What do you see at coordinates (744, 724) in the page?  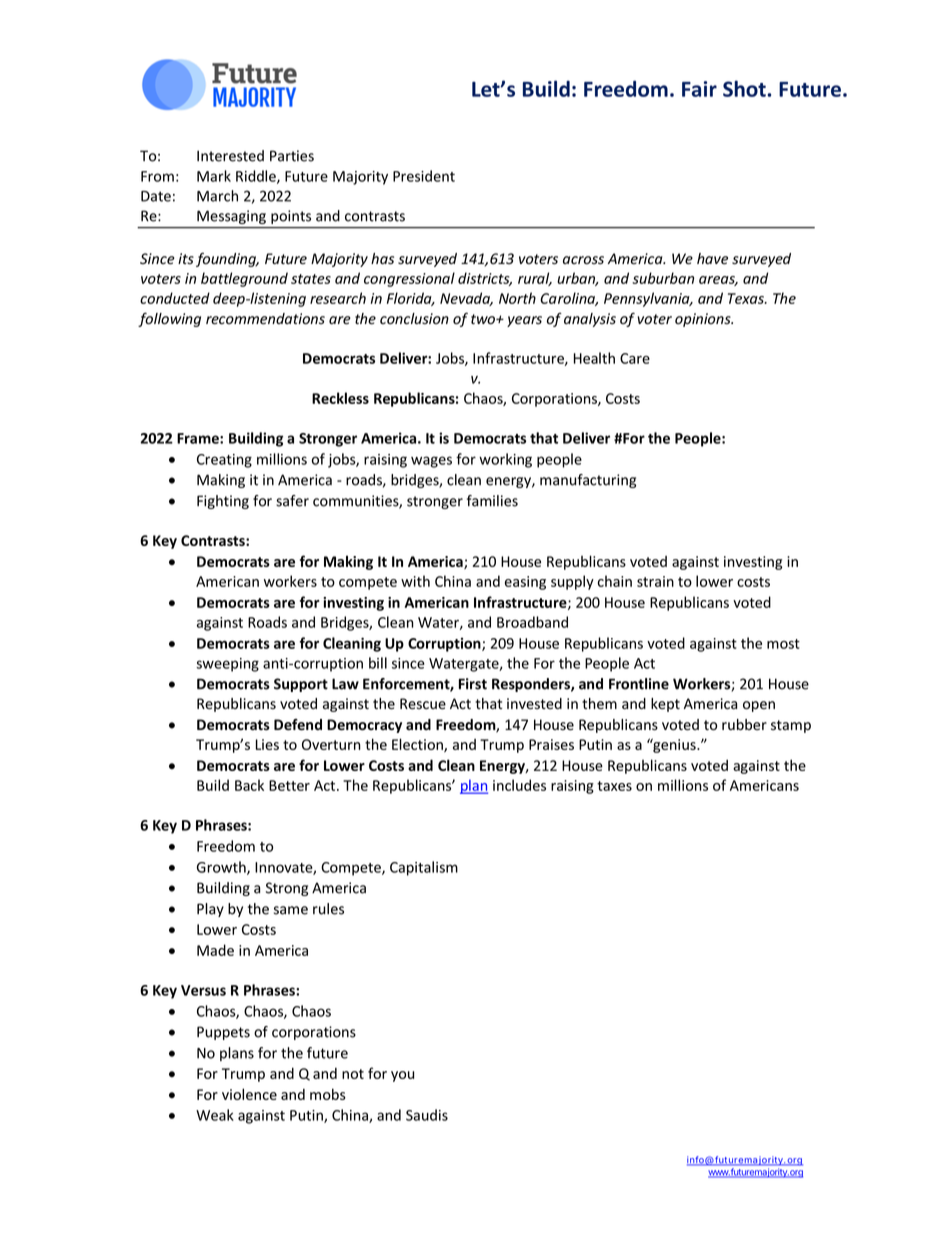 I see `rubber` at bounding box center [744, 724].
